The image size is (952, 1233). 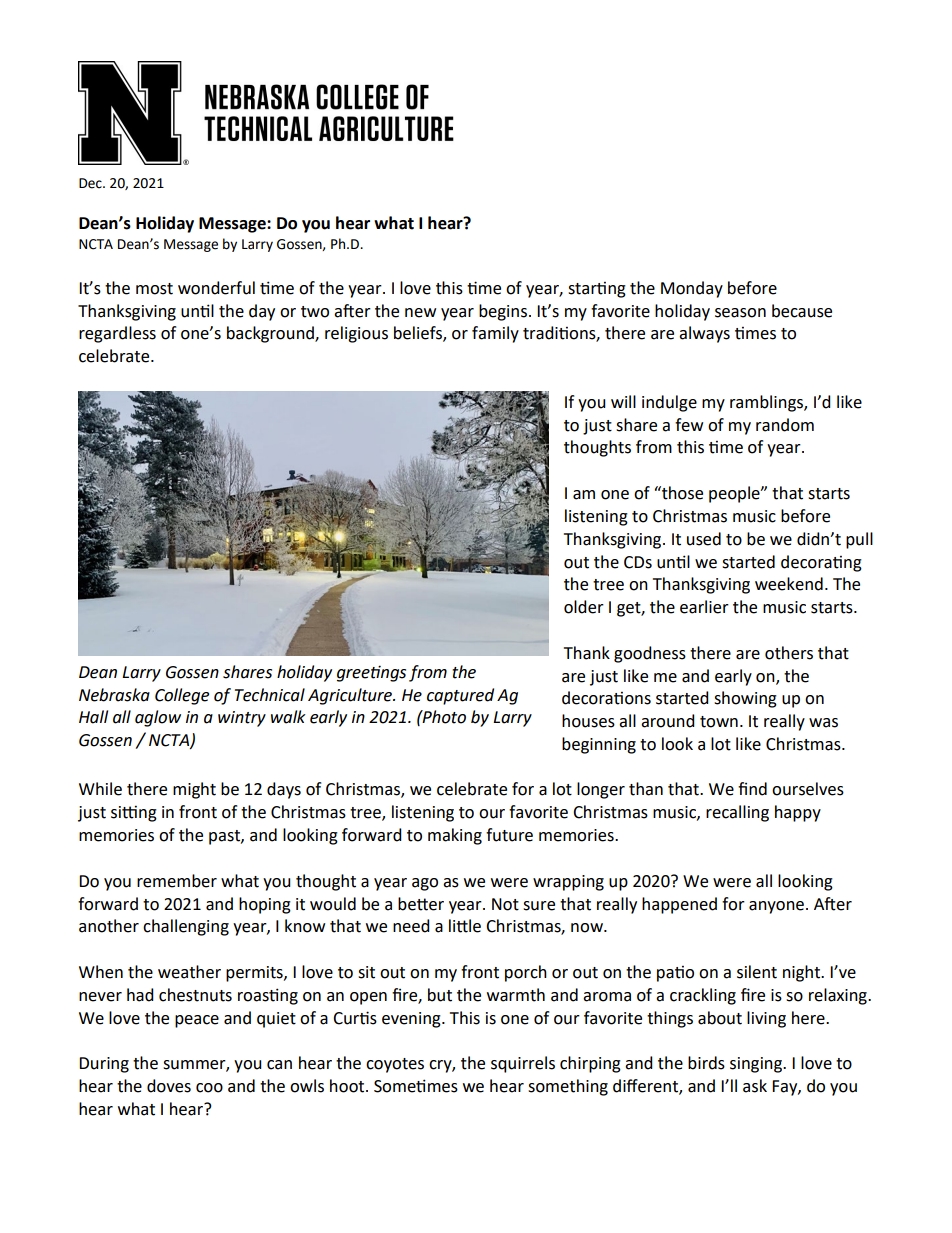 I want to click on making, so click(x=455, y=836).
